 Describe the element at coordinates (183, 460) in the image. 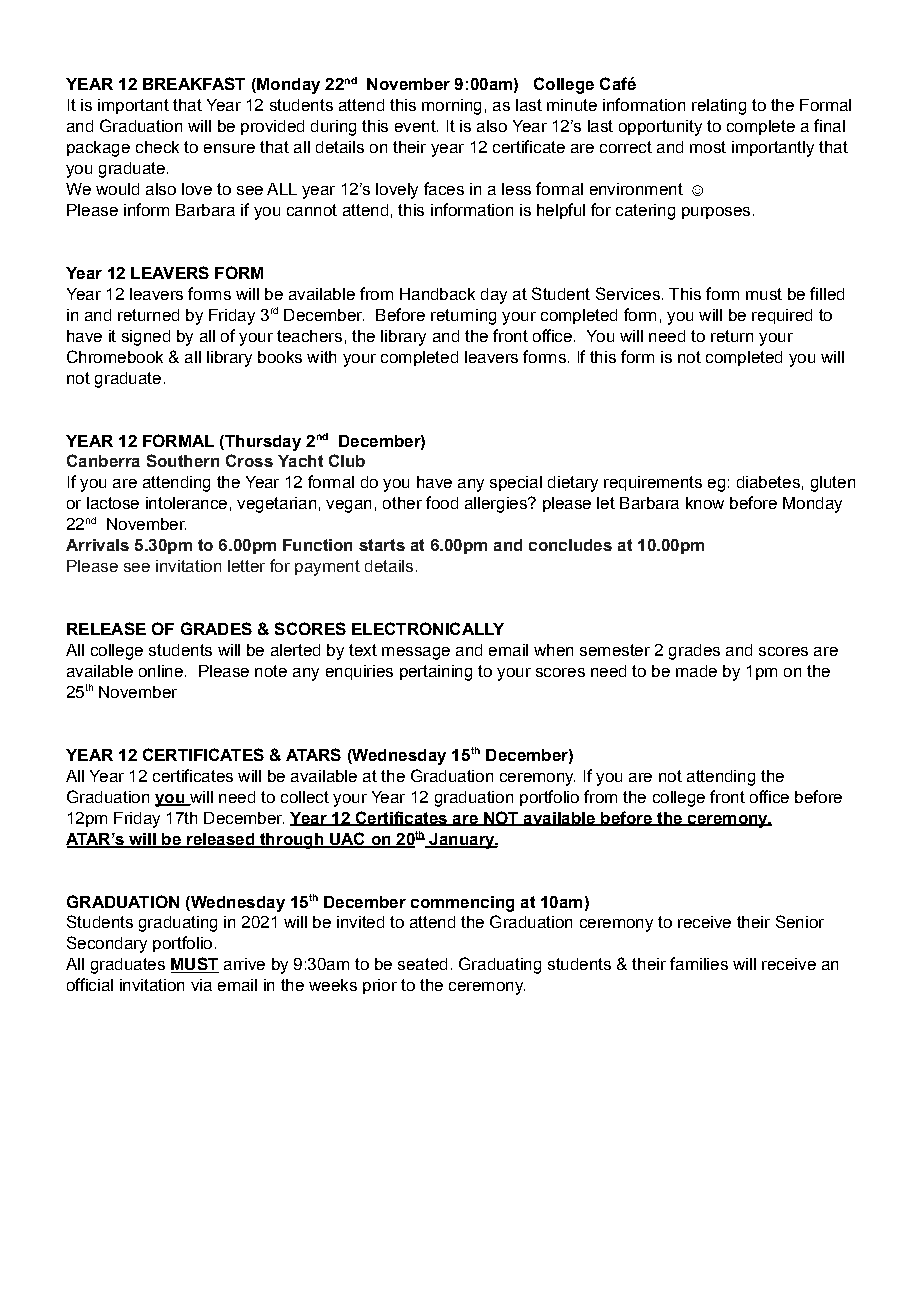

I see `Southern` at that location.
